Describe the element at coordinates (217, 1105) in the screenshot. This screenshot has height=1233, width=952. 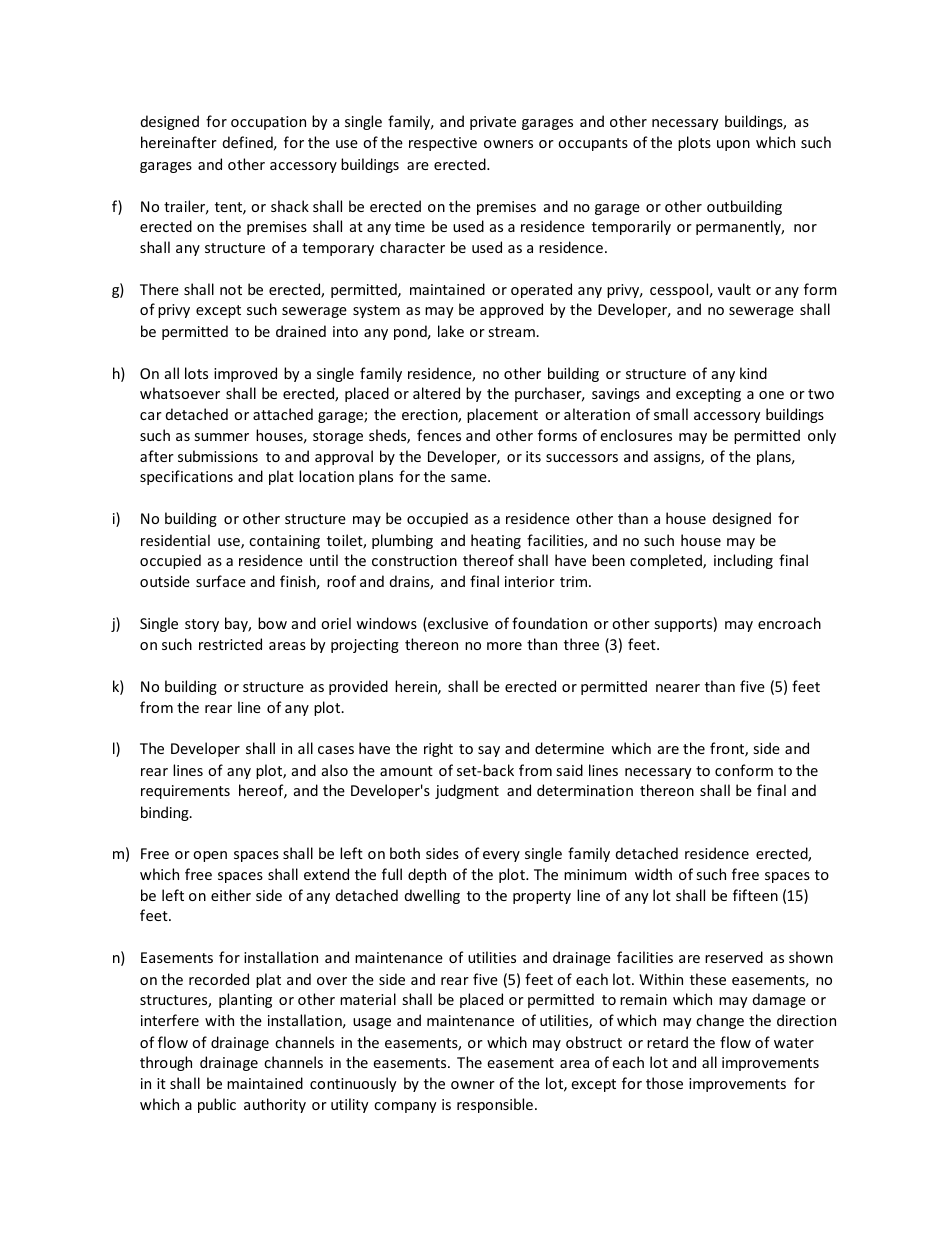
I see `public` at that location.
